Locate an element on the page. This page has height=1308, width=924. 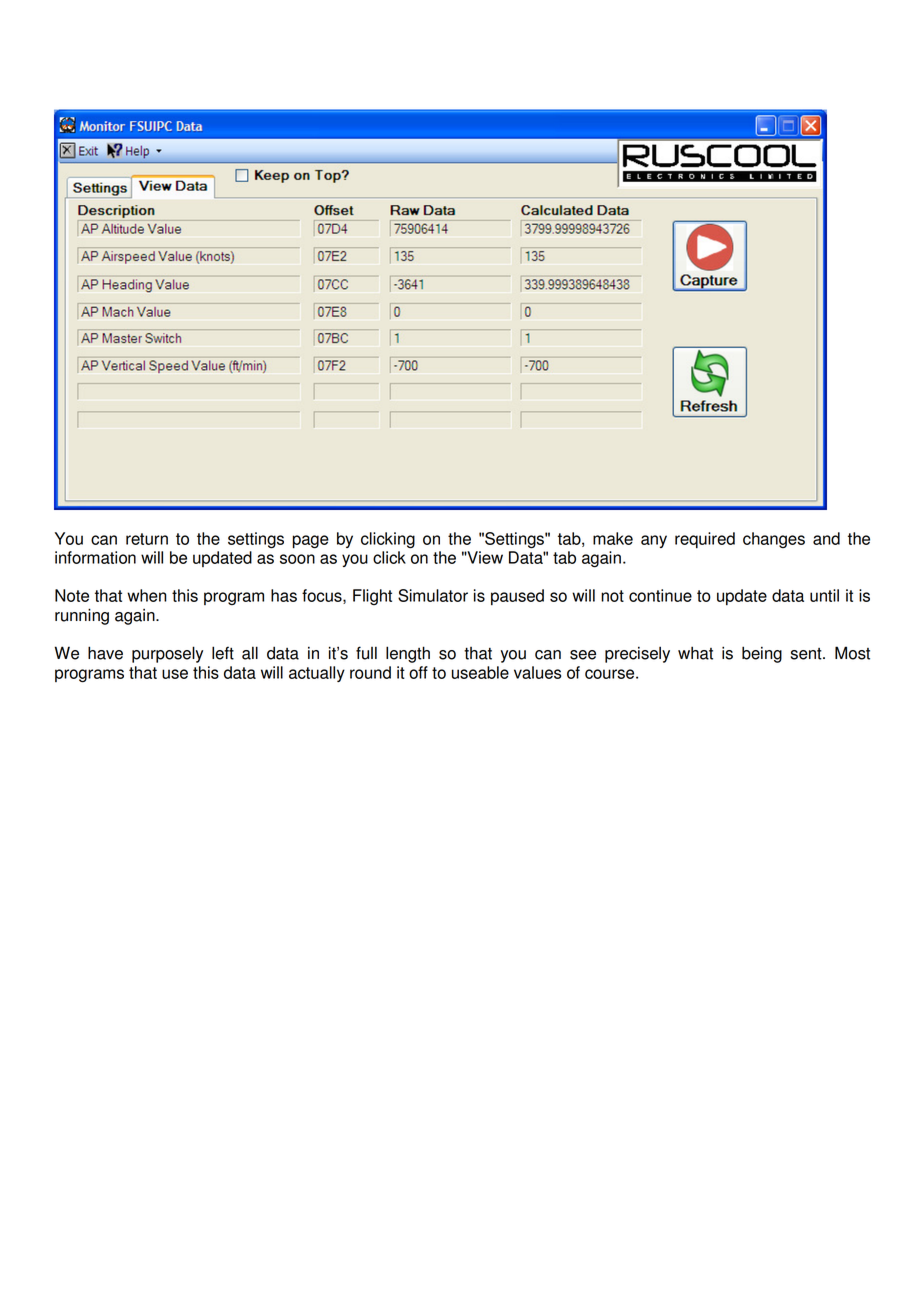
running is located at coordinates (82, 616).
